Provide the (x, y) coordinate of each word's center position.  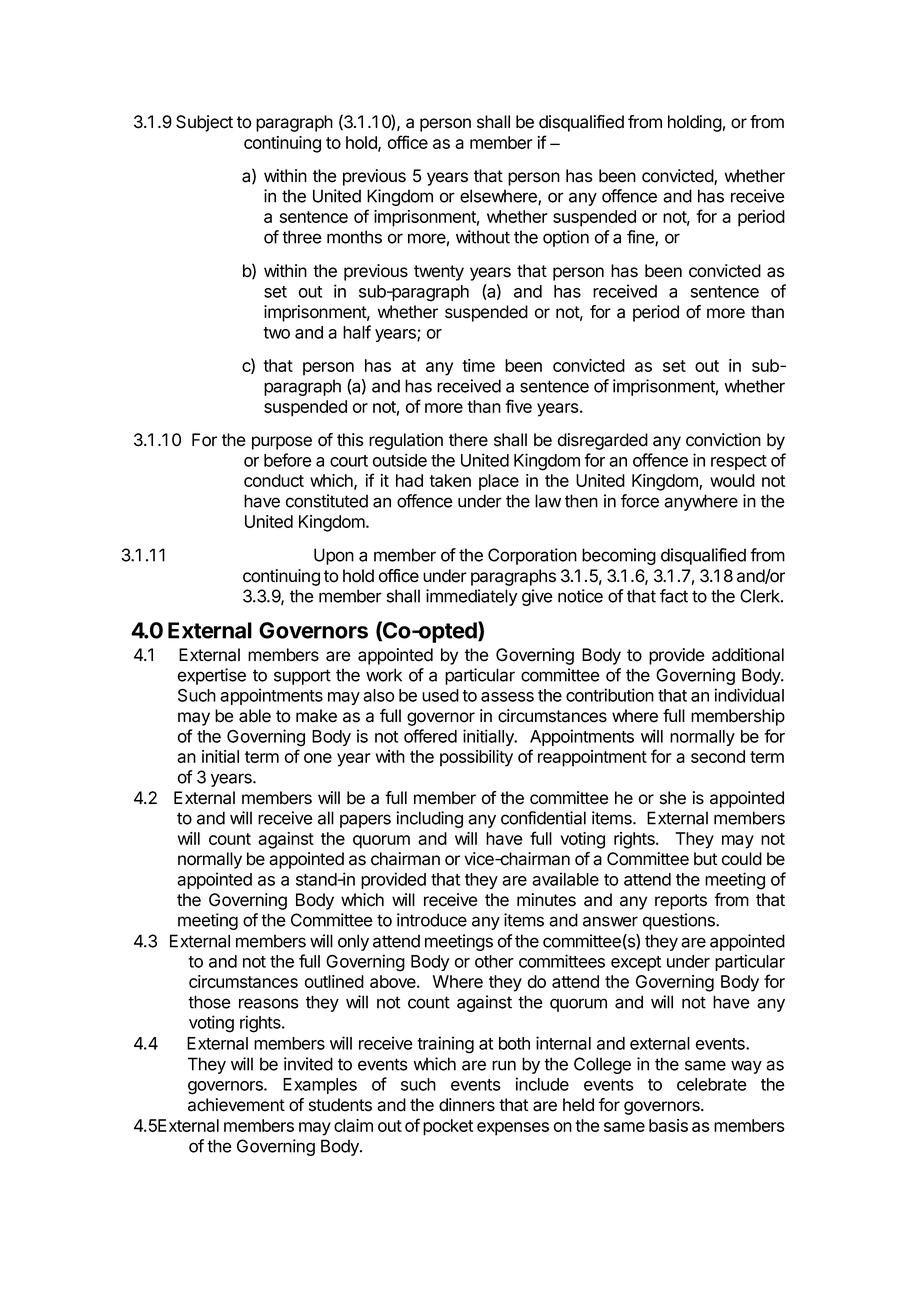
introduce (432, 920)
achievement (236, 1105)
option (566, 238)
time (478, 365)
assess (507, 697)
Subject (204, 123)
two (276, 333)
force (640, 501)
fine (641, 238)
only (353, 942)
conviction (723, 440)
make (316, 716)
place (499, 482)
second (718, 756)
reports (681, 902)
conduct (274, 480)
